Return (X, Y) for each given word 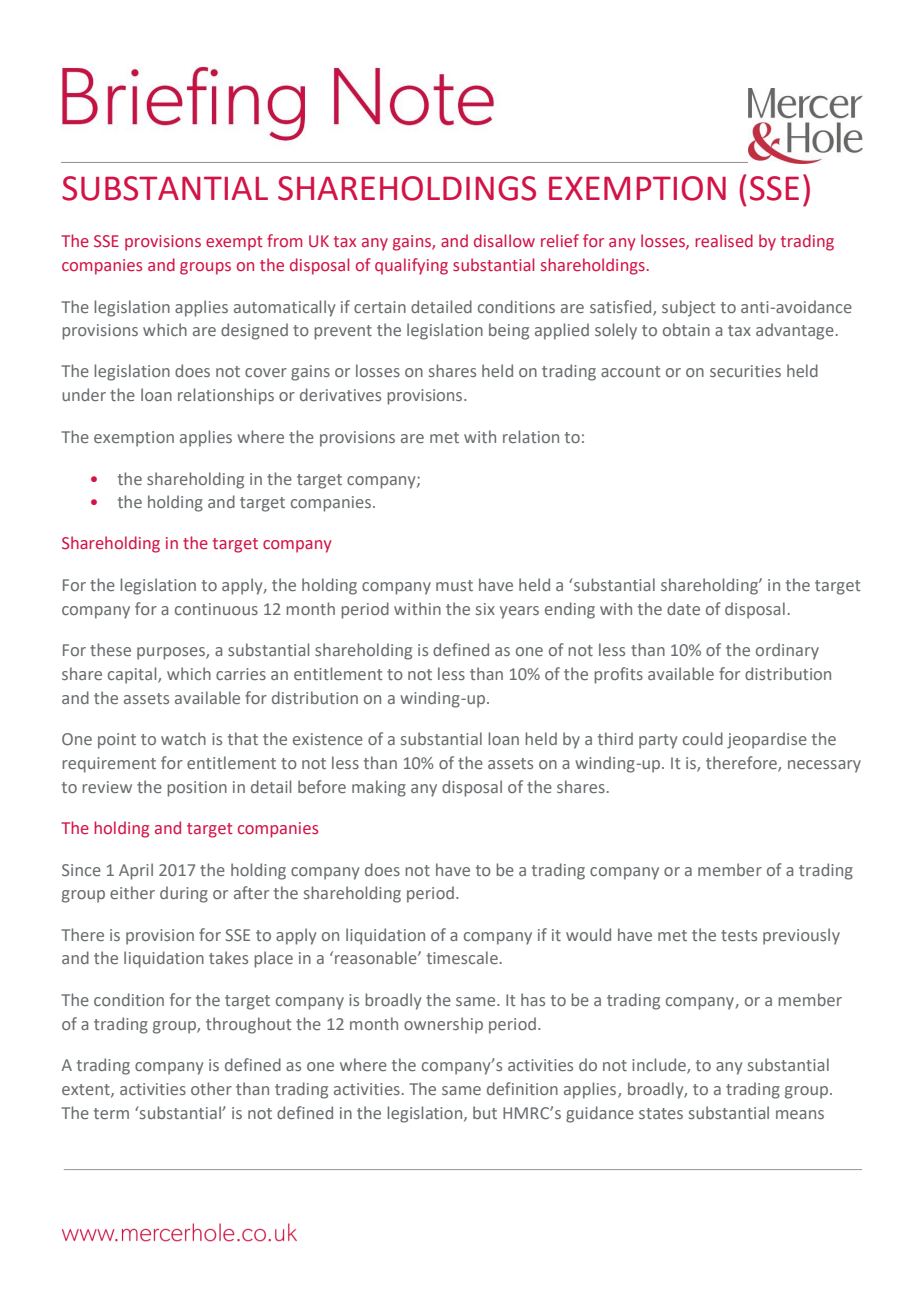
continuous (216, 609)
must (454, 585)
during (184, 894)
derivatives (340, 394)
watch (183, 738)
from (284, 240)
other (211, 1088)
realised (724, 240)
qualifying (411, 266)
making (379, 788)
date (683, 608)
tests (739, 935)
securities (745, 371)
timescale (462, 957)
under (84, 394)
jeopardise (767, 740)
